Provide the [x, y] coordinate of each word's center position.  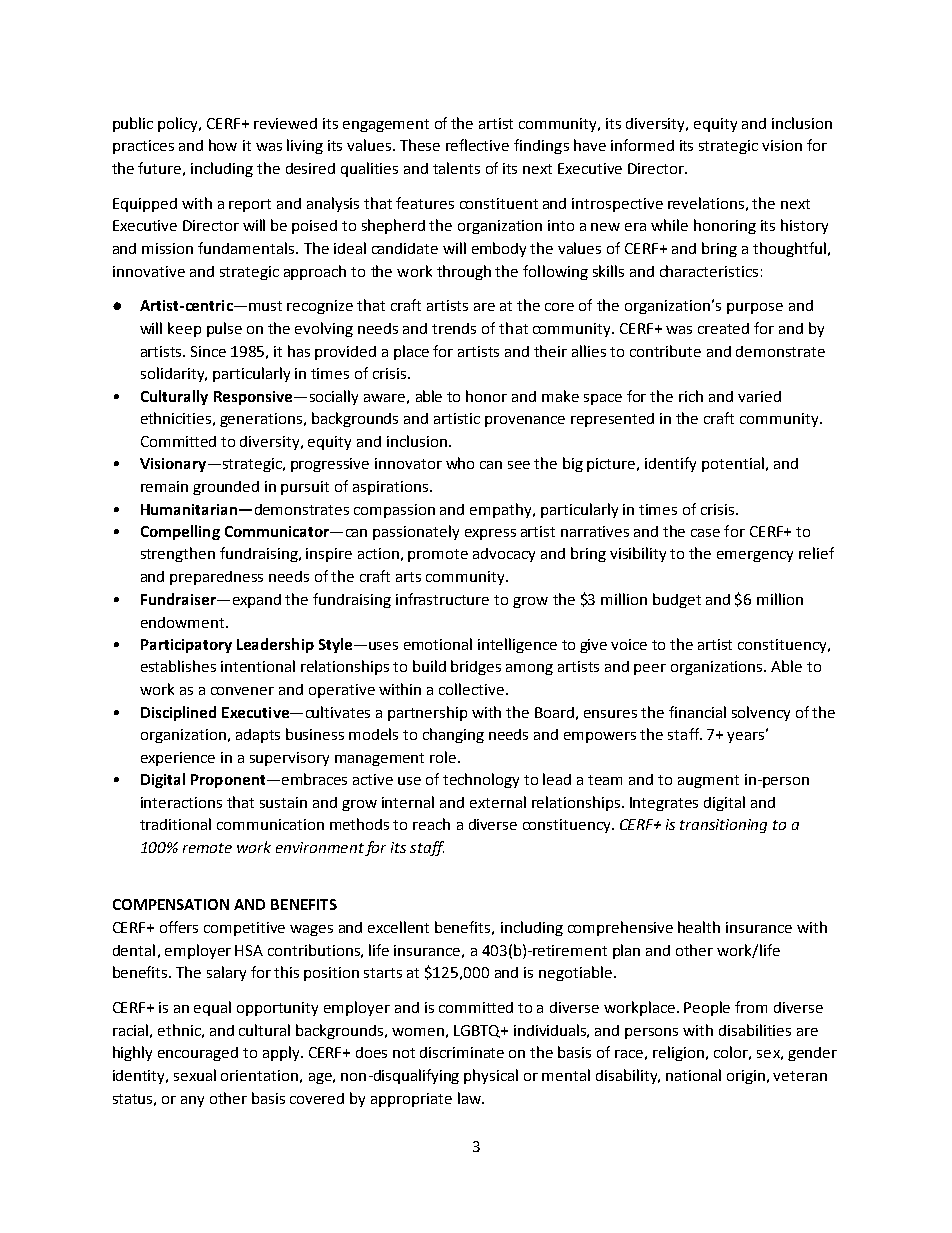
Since [208, 351]
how [223, 145]
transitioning [723, 826]
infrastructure [442, 599]
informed [642, 145]
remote [207, 848]
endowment [184, 622]
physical [491, 1076]
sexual [195, 1075]
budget [677, 600]
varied [759, 396]
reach [431, 824]
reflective [477, 145]
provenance [525, 421]
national [693, 1075]
